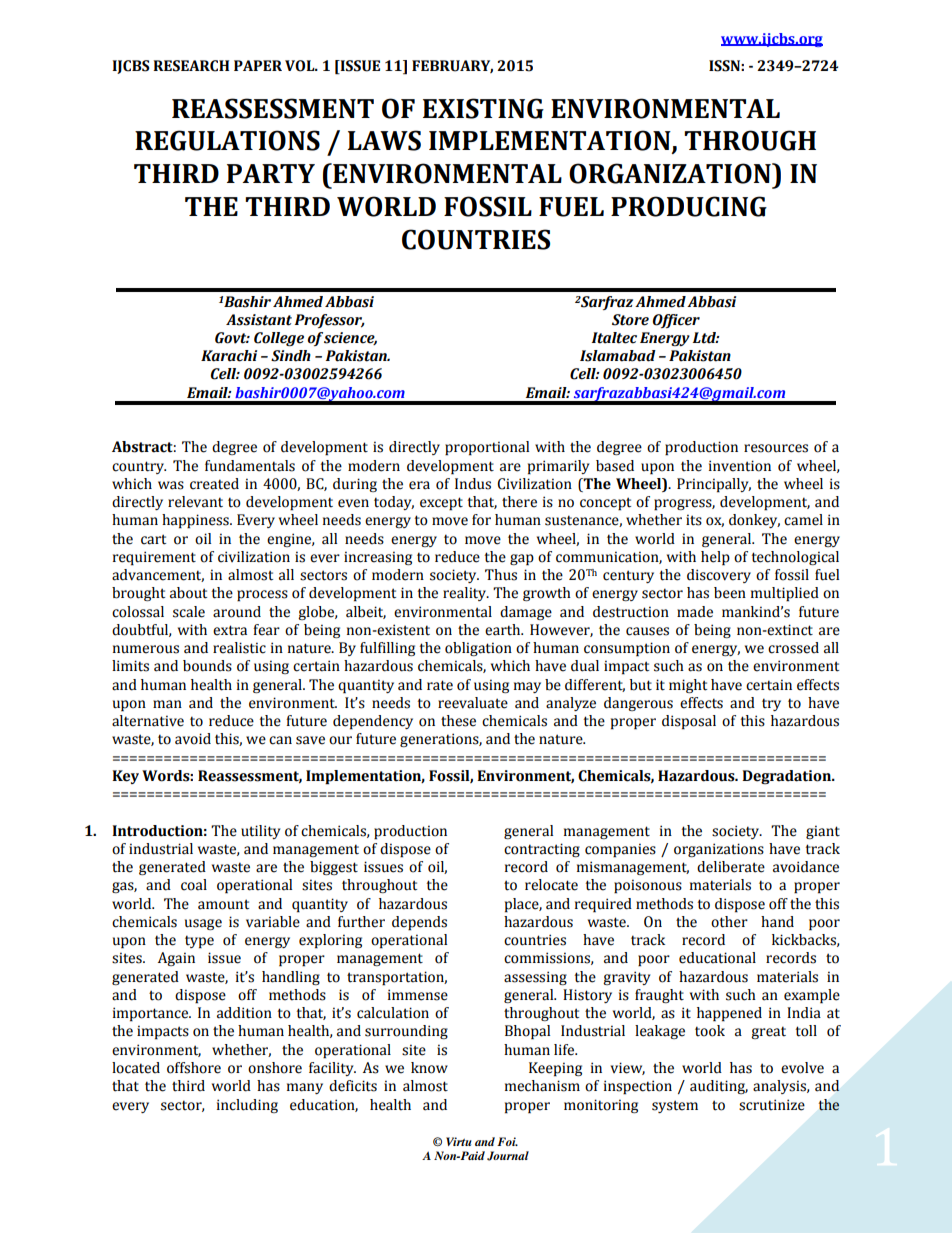 The width and height of the screenshot is (952, 1233). I want to click on scrutinize, so click(772, 1105).
